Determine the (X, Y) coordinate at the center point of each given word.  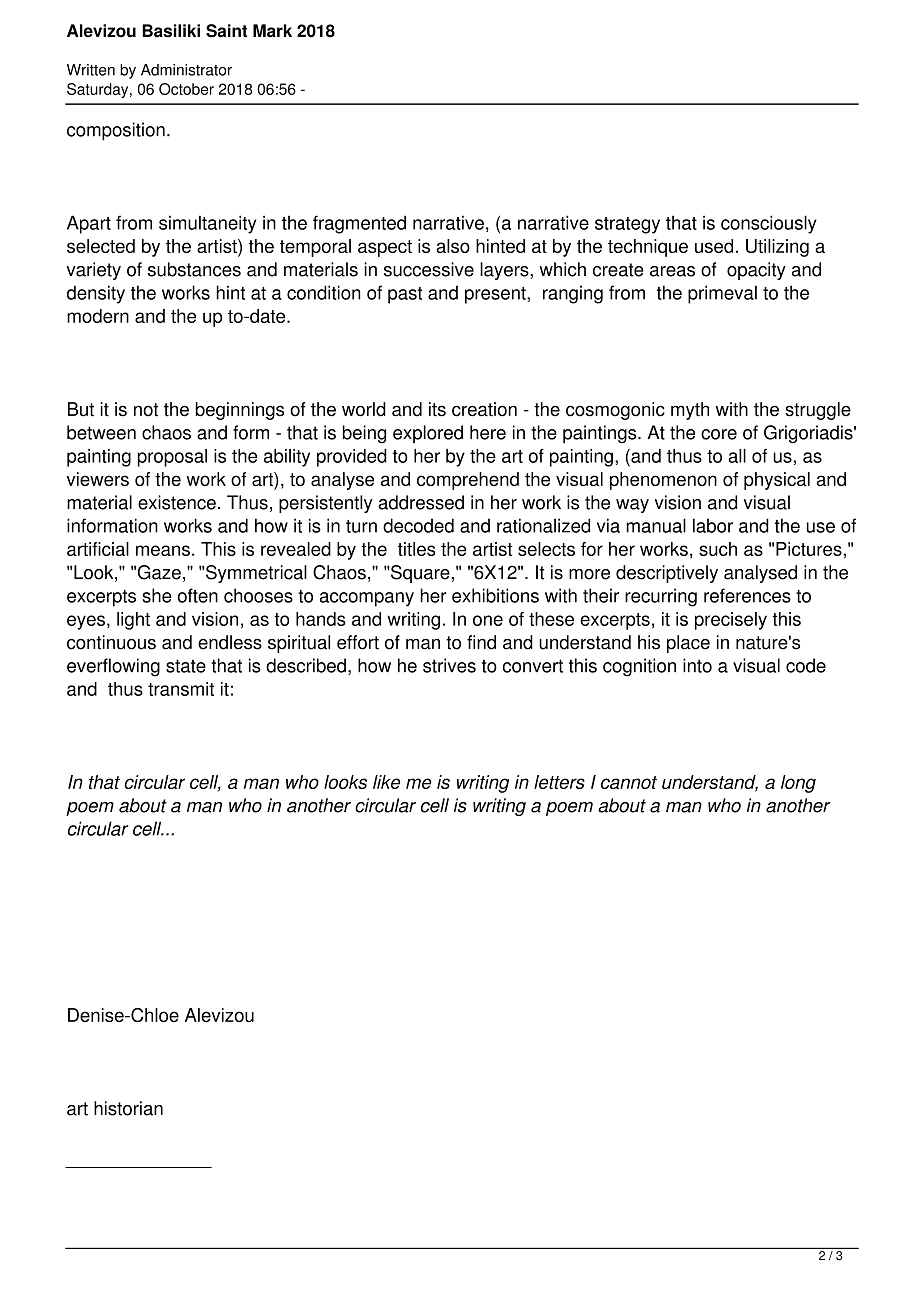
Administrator (186, 70)
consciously (769, 224)
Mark (272, 31)
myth (690, 411)
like (386, 782)
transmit (181, 689)
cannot (629, 782)
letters (559, 782)
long (798, 784)
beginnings (240, 411)
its (437, 409)
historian (128, 1108)
